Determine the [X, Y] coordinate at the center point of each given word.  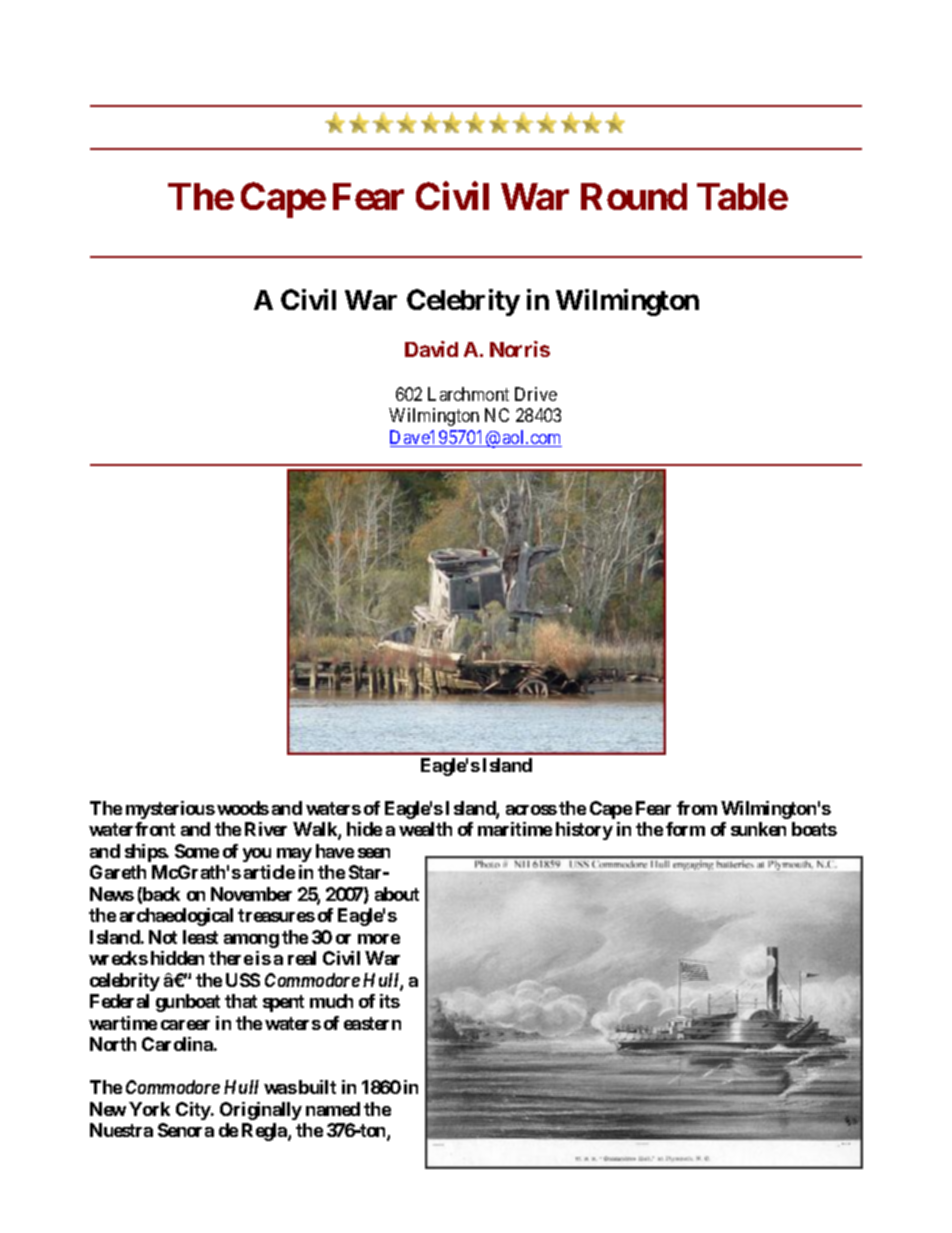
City [194, 1111]
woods [243, 808]
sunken [758, 829]
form [685, 829]
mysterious [170, 810]
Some [197, 851]
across [531, 810]
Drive [536, 394]
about [397, 894]
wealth [425, 829]
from [697, 808]
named [333, 1109]
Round [634, 196]
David [431, 349]
